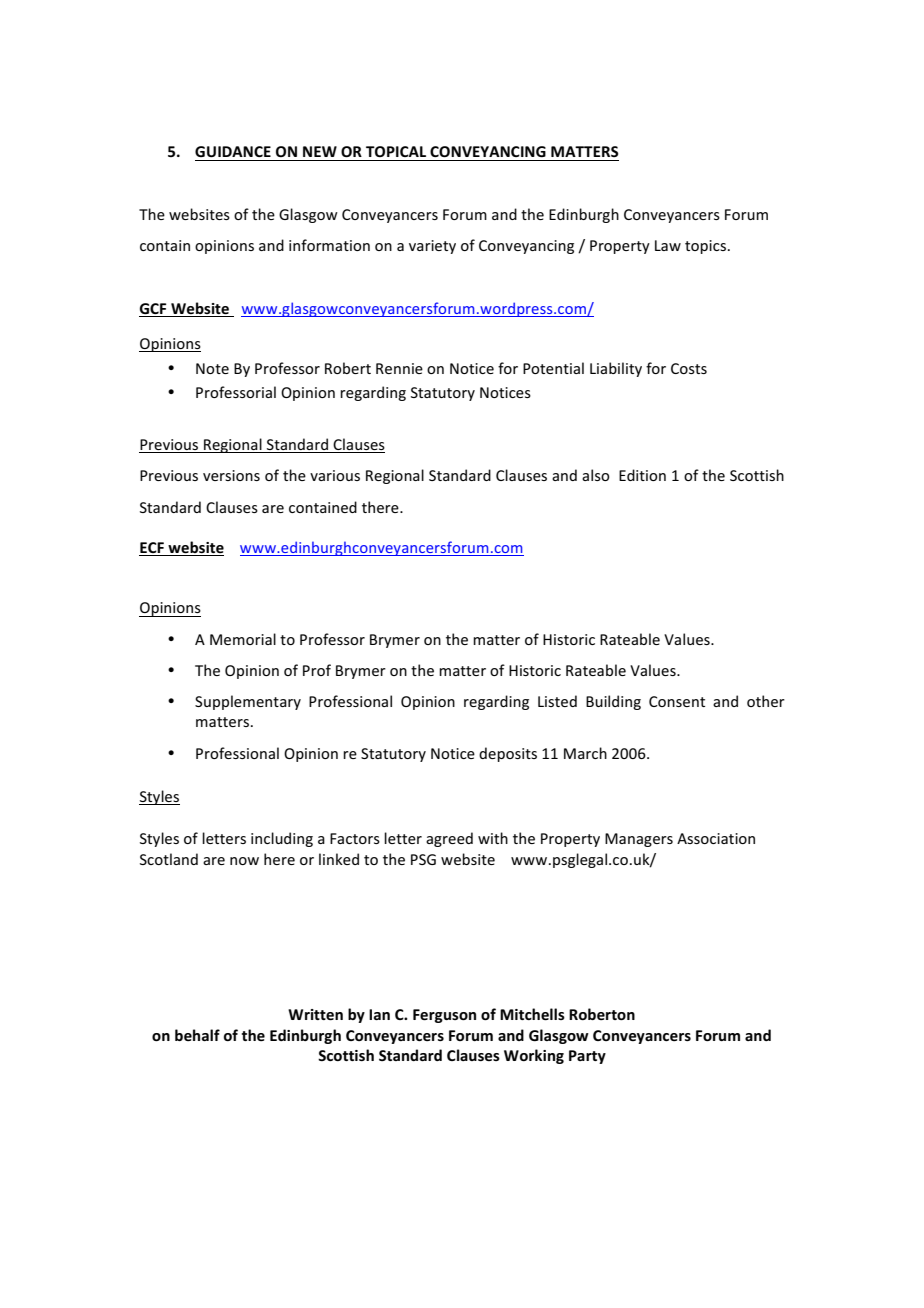  I want to click on Ferguson, so click(444, 1016).
